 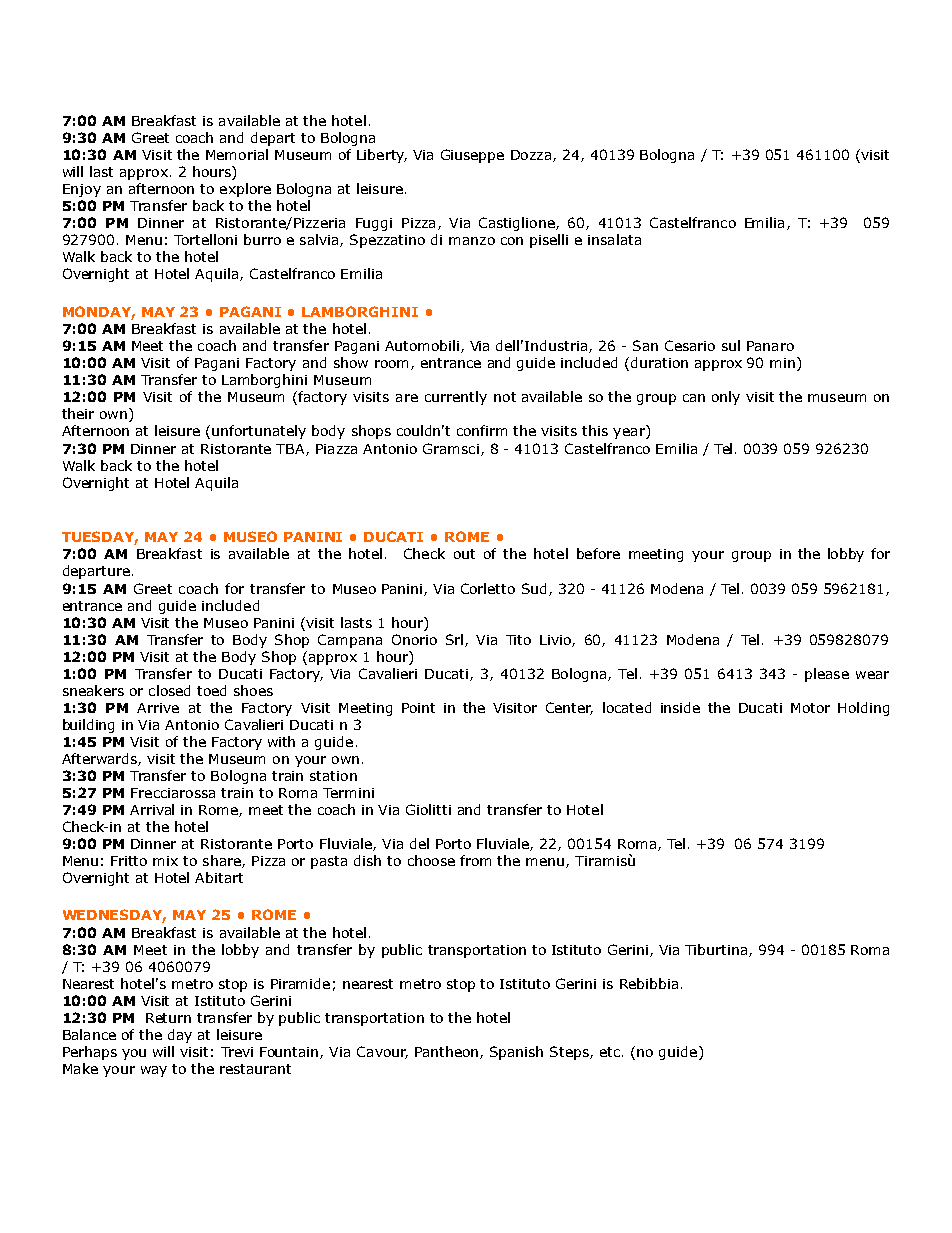 What do you see at coordinates (168, 1018) in the image?
I see `Return` at bounding box center [168, 1018].
